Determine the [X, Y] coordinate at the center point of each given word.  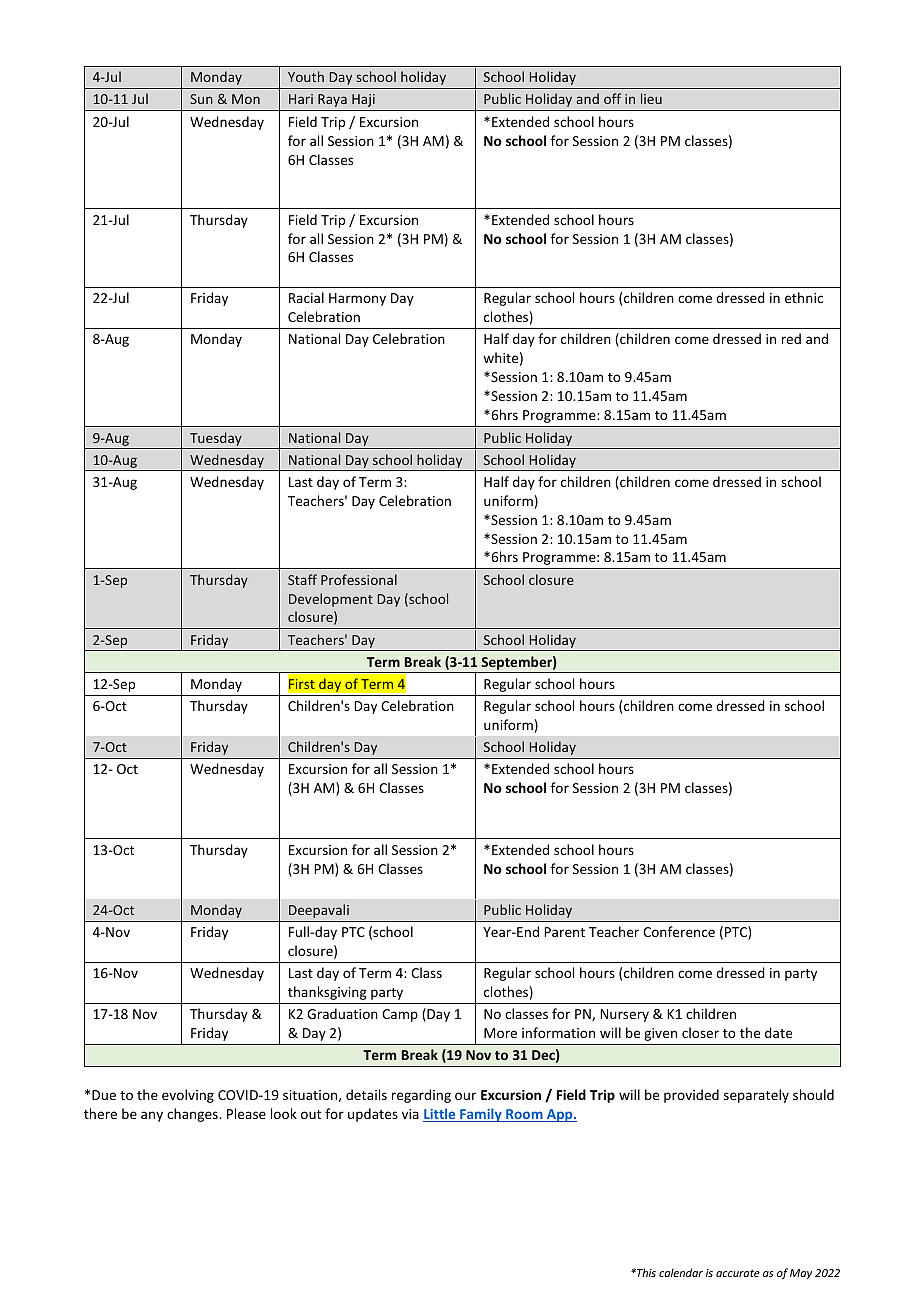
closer [700, 1032]
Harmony [357, 299]
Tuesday [216, 439]
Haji [363, 100]
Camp [400, 1015]
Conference [679, 931]
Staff [302, 579]
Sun [201, 99]
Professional [359, 579]
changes [193, 1115]
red [791, 338]
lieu [651, 98]
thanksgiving [327, 993]
